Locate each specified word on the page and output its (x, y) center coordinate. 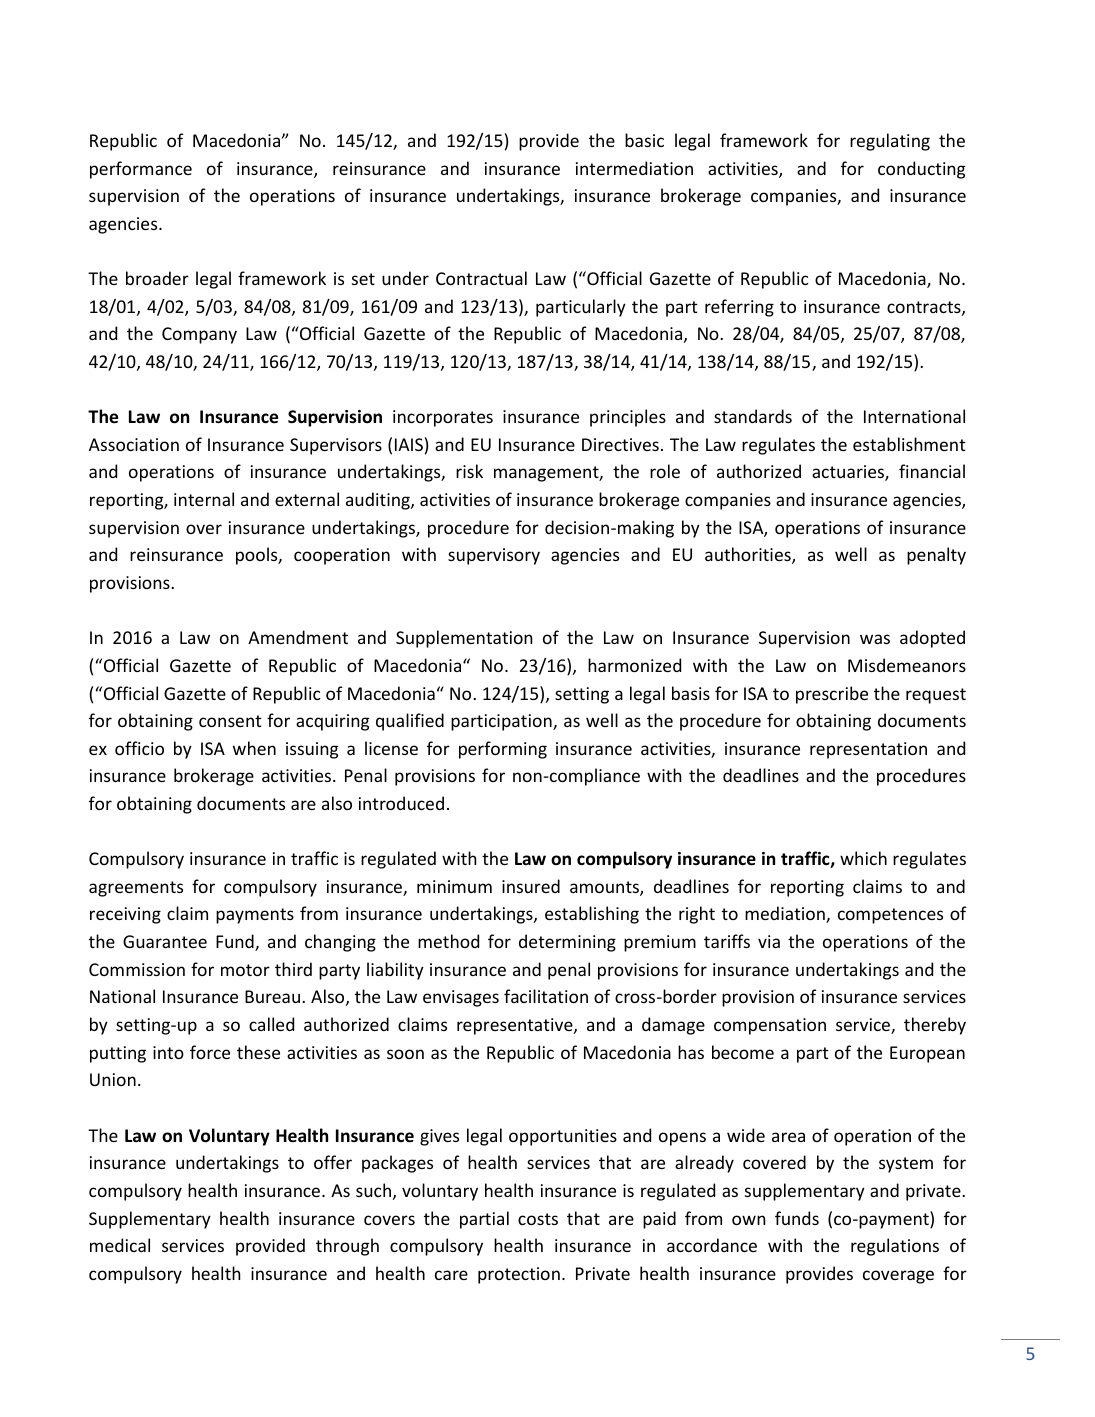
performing (503, 750)
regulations (895, 1247)
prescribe (832, 695)
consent (230, 721)
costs (538, 1219)
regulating (890, 142)
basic (644, 140)
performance (141, 170)
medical (120, 1245)
